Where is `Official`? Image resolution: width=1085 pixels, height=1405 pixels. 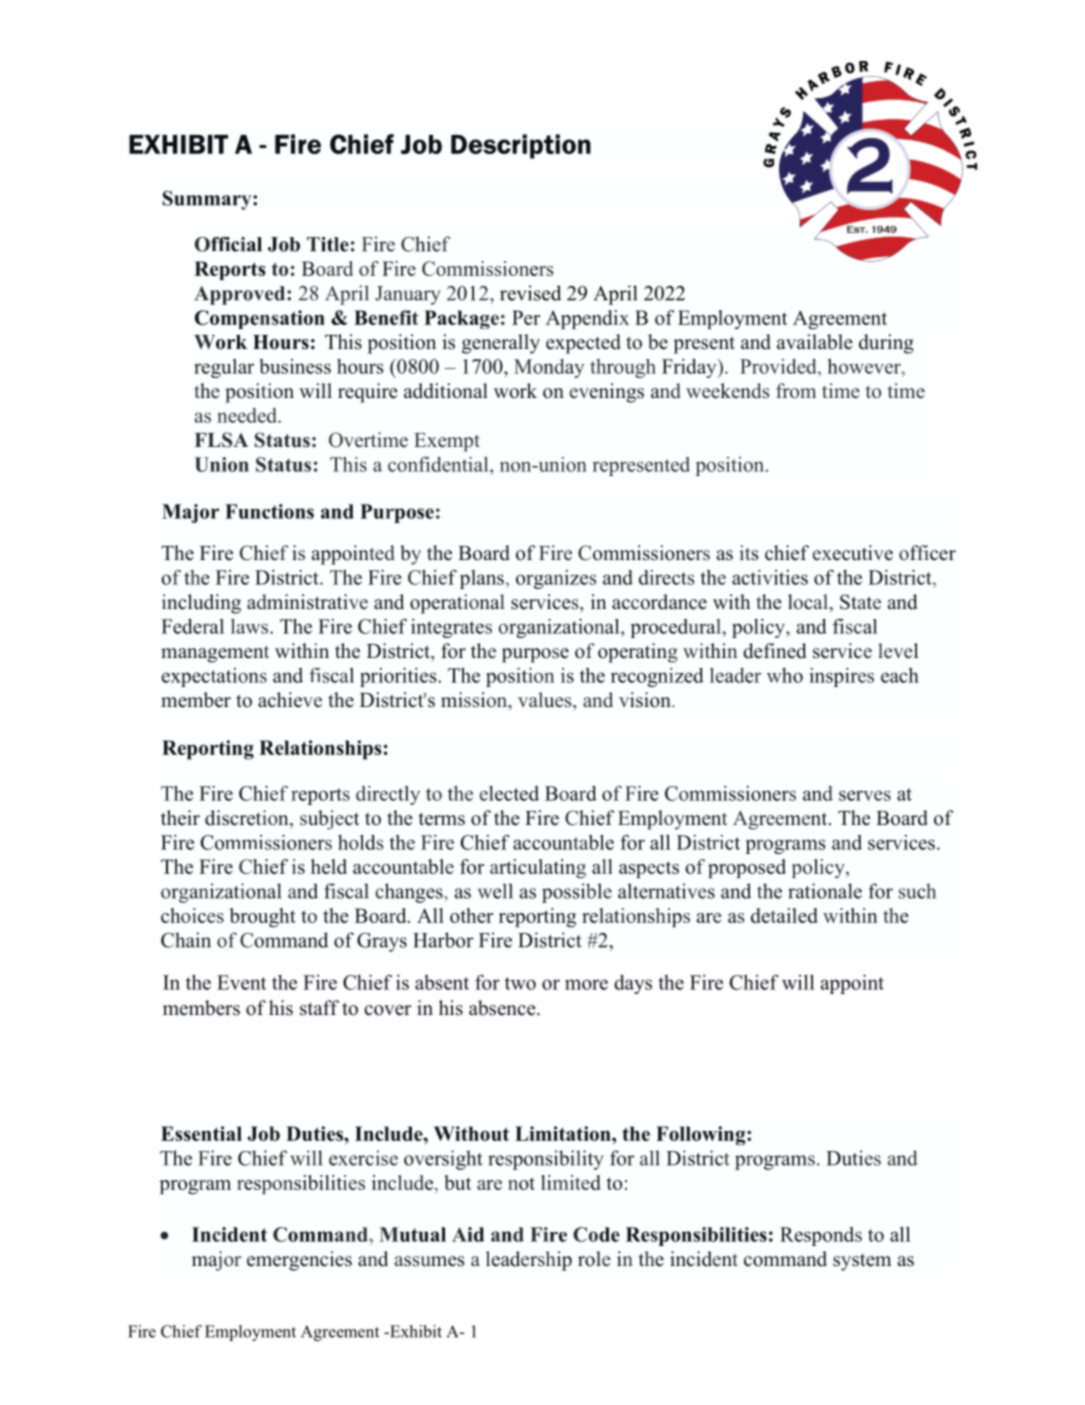
Official is located at coordinates (228, 244).
